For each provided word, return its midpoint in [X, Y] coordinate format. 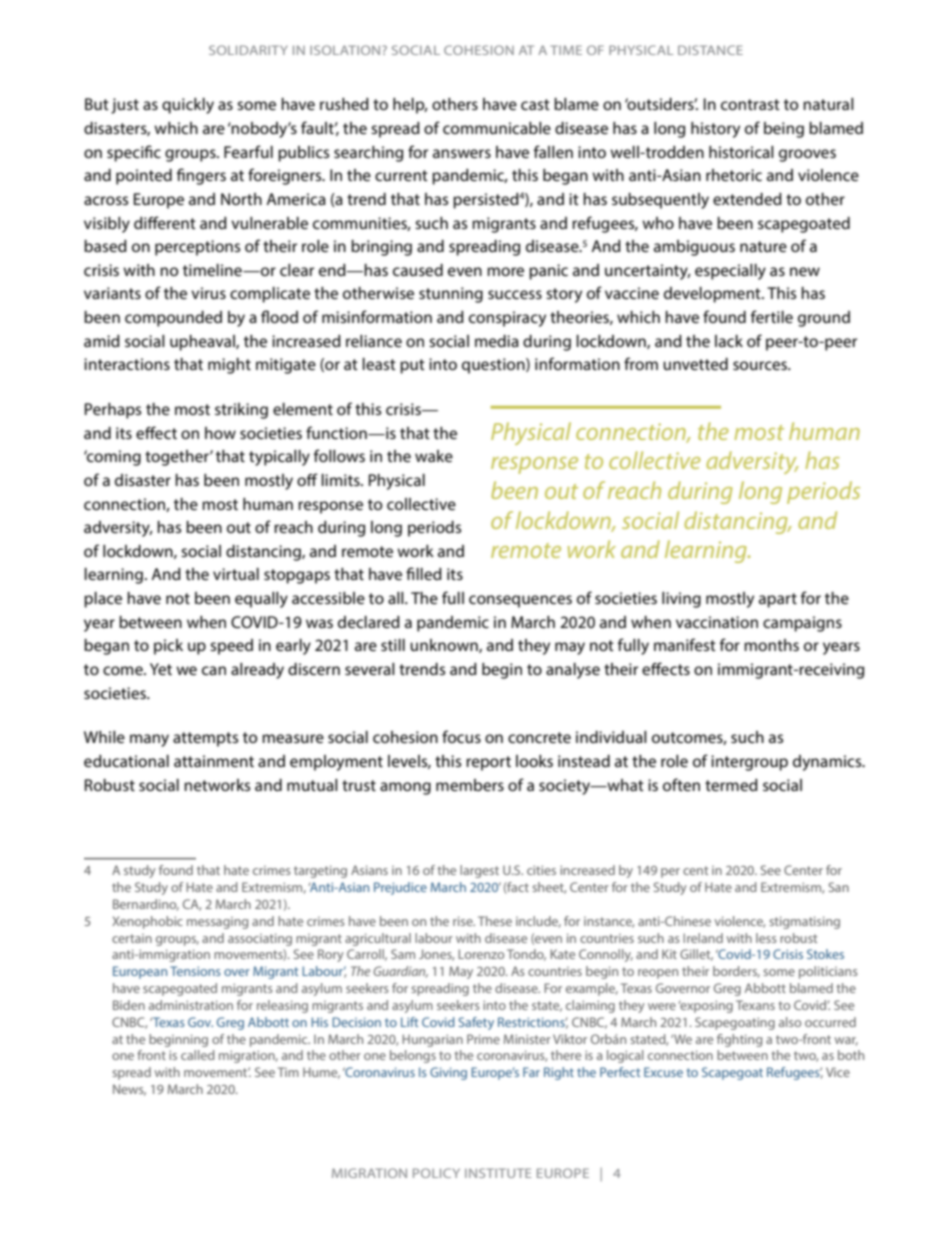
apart [778, 600]
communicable [497, 128]
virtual [236, 574]
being [784, 130]
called [198, 1055]
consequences [520, 601]
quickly [188, 106]
